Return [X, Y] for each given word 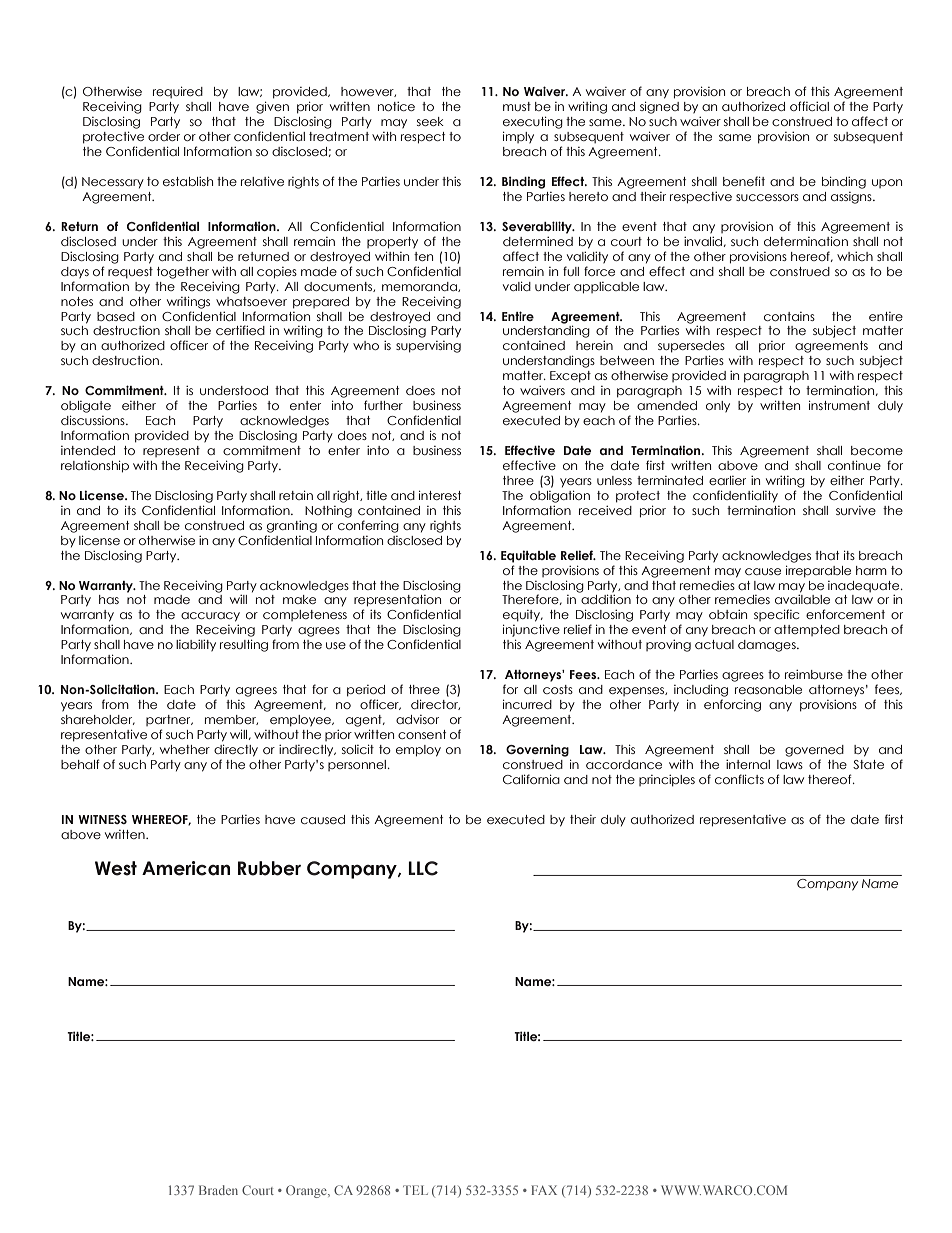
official [809, 106]
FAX [544, 1190]
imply [518, 137]
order [164, 136]
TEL [415, 1190]
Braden [218, 1190]
